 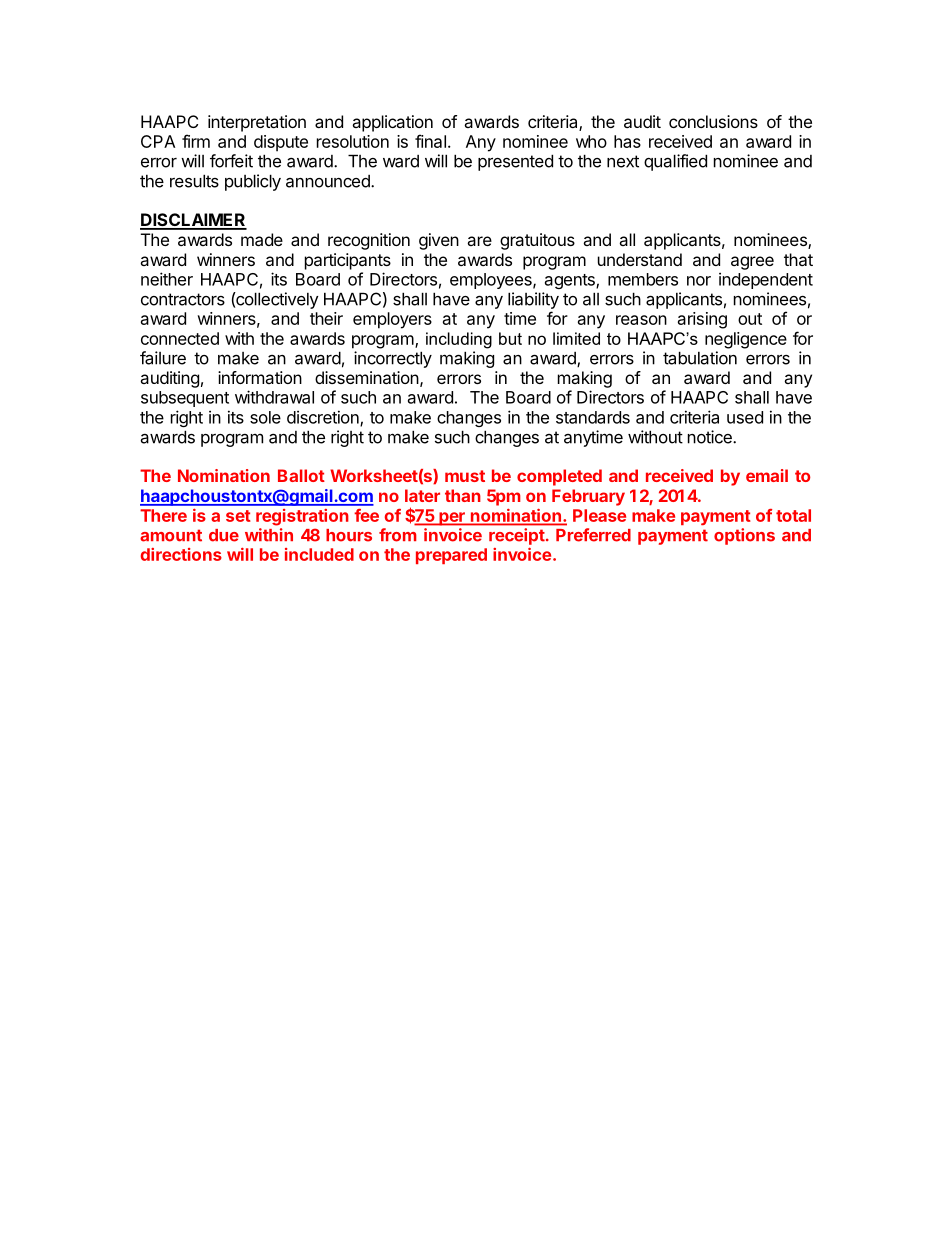 I want to click on notice, so click(x=711, y=437).
